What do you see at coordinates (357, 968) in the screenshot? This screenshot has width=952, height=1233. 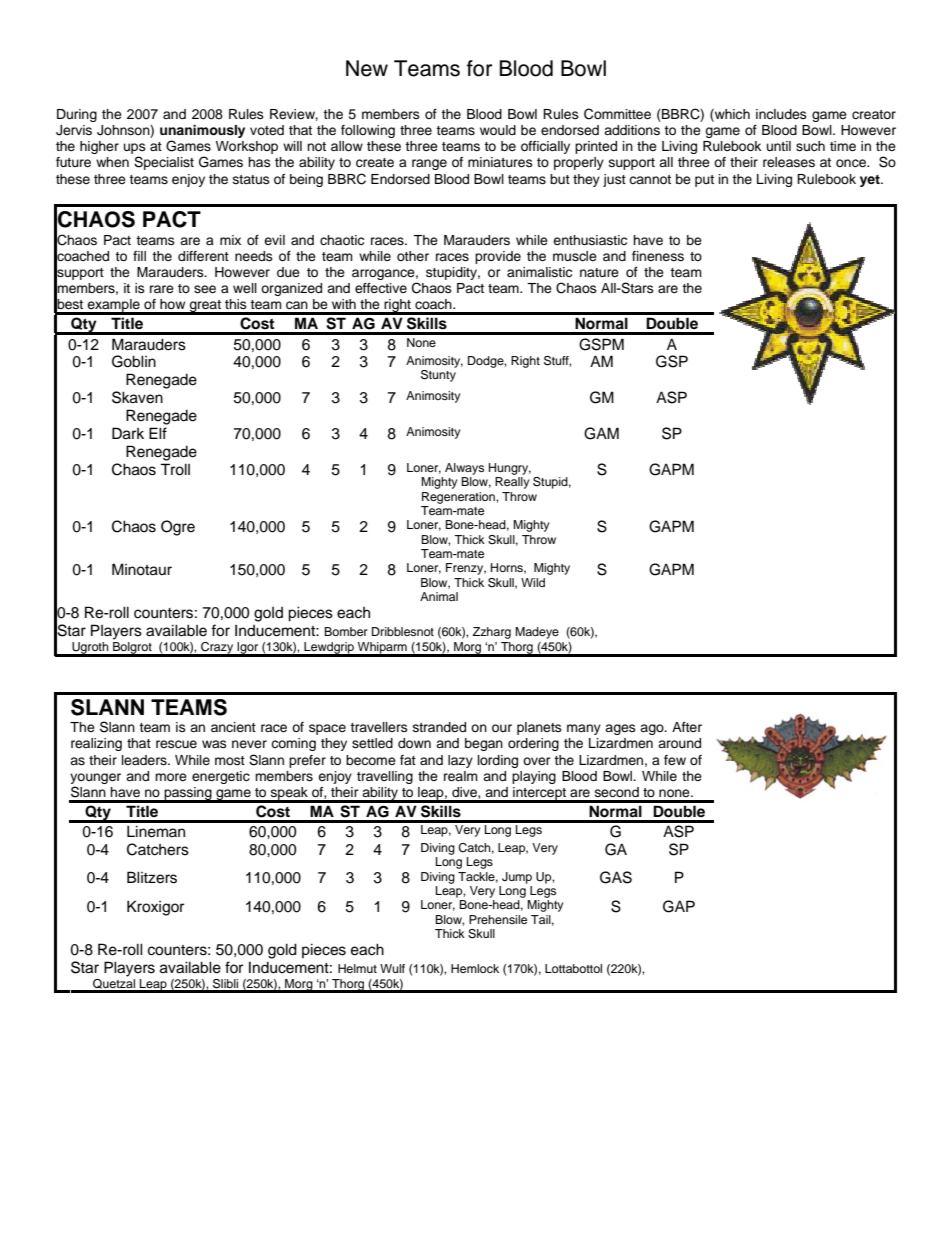 I see `Helmut` at bounding box center [357, 968].
